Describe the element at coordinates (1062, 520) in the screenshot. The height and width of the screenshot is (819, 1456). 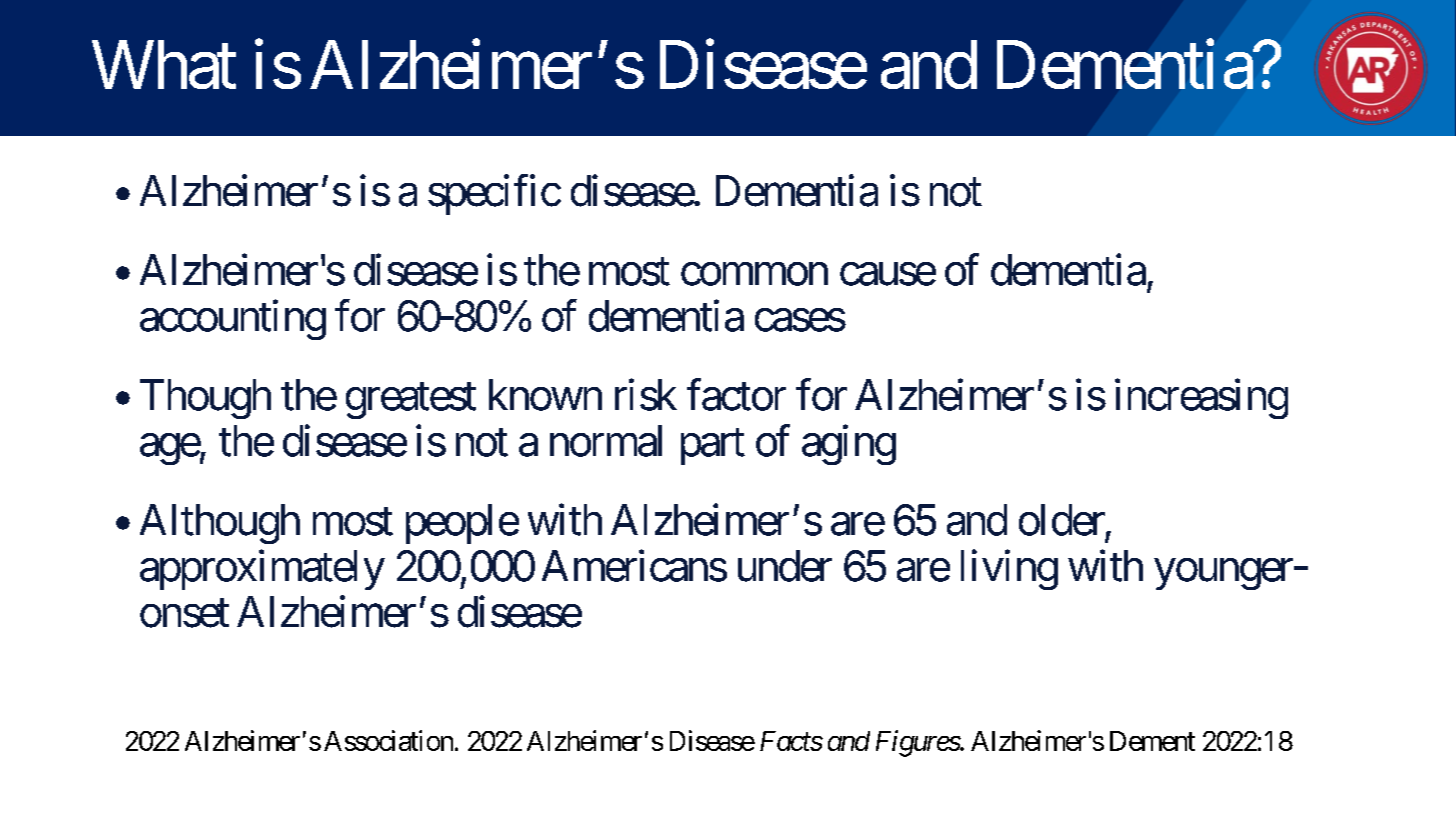
I see `older` at that location.
